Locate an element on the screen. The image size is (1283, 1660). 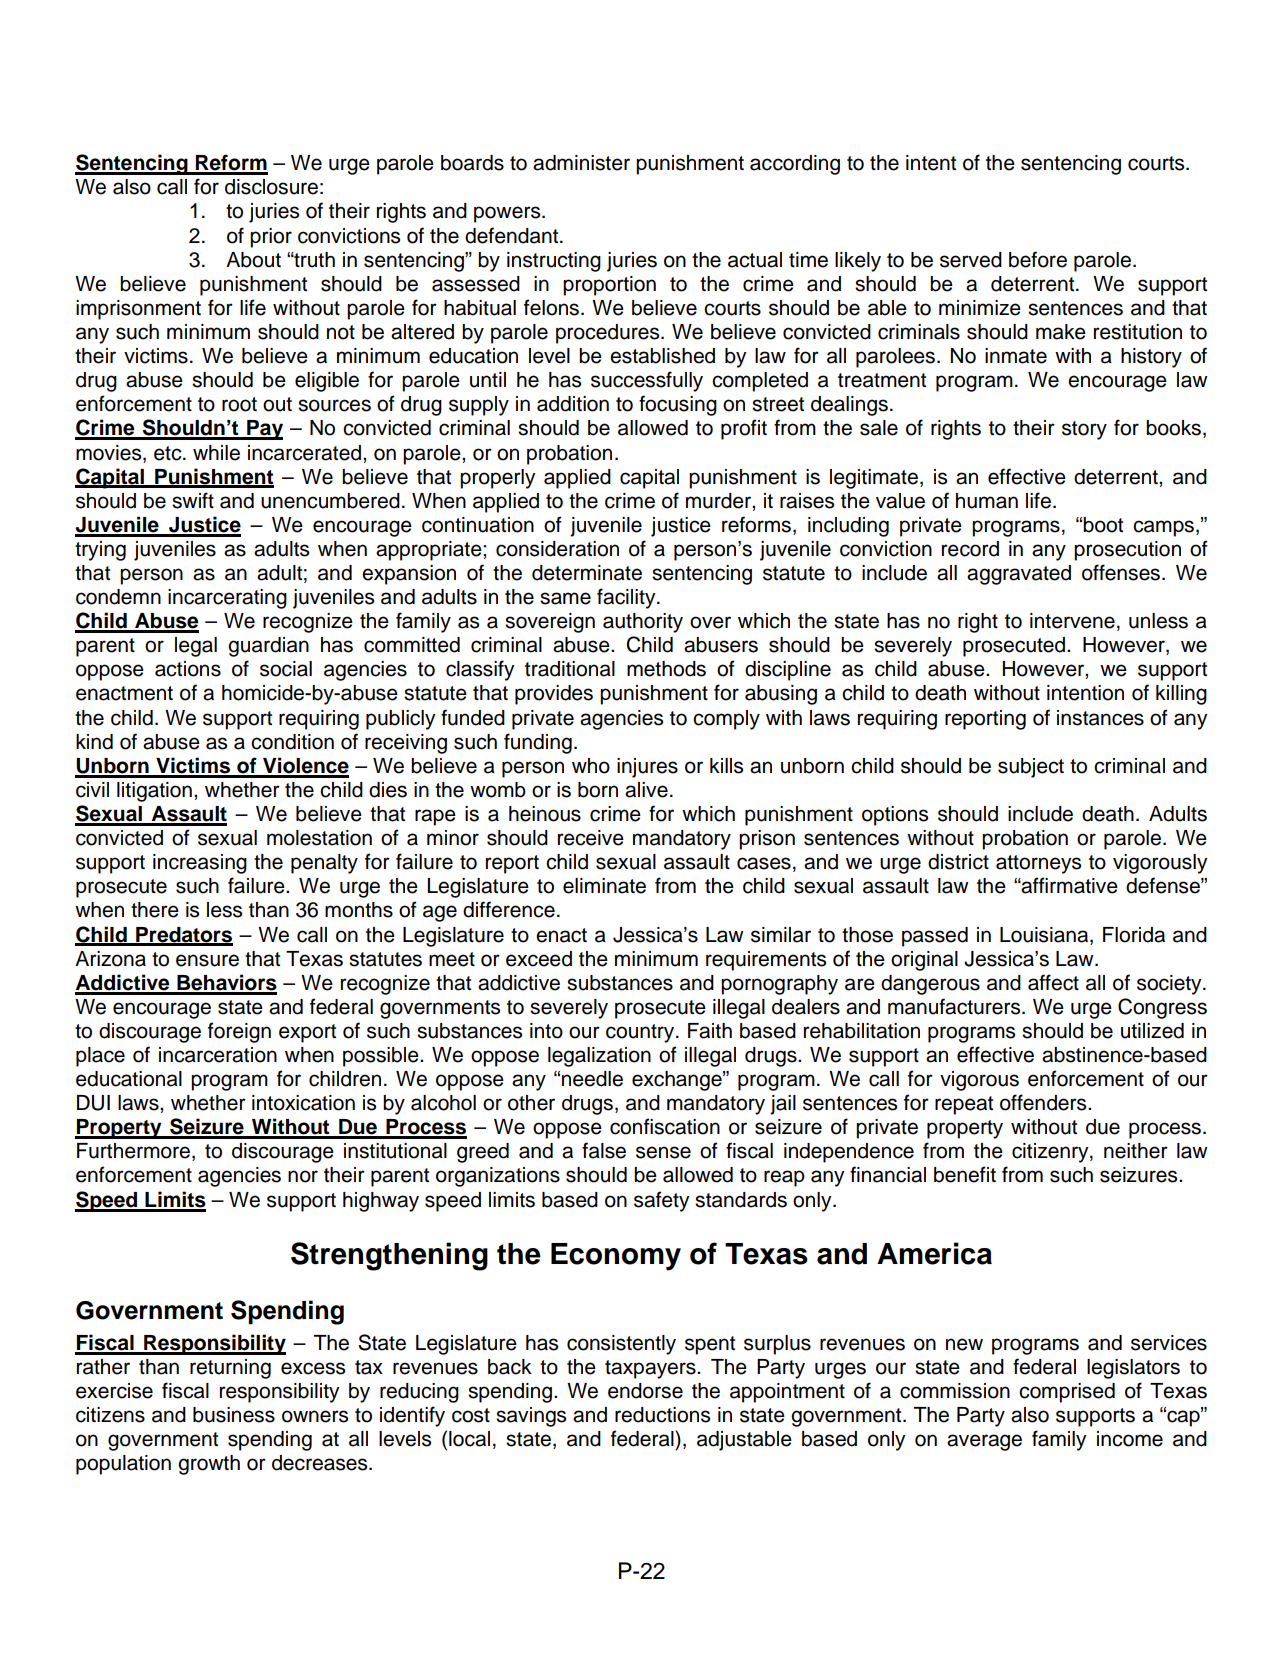
business is located at coordinates (234, 1415).
